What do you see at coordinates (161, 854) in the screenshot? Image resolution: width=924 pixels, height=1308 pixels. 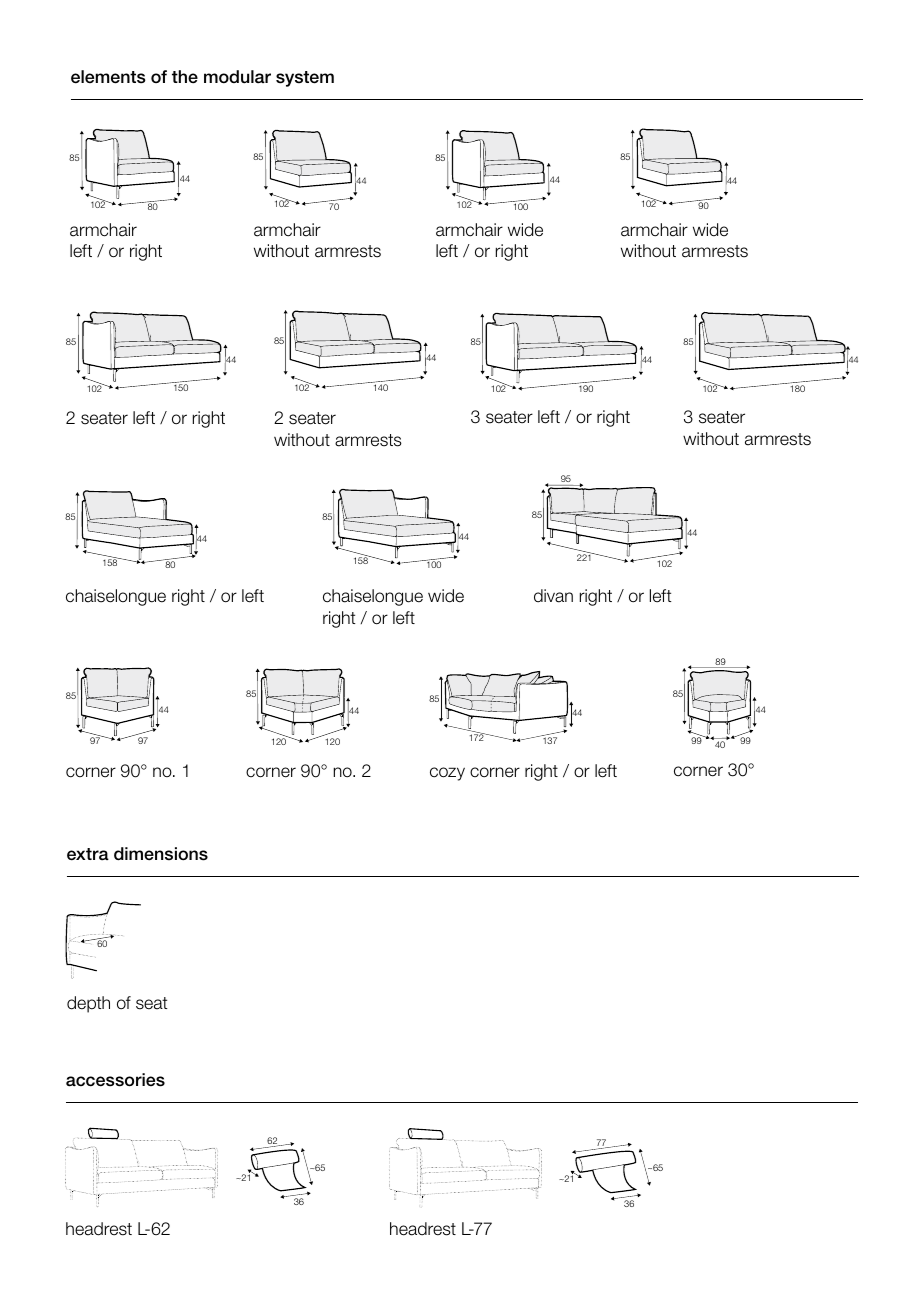 I see `dimensions` at bounding box center [161, 854].
